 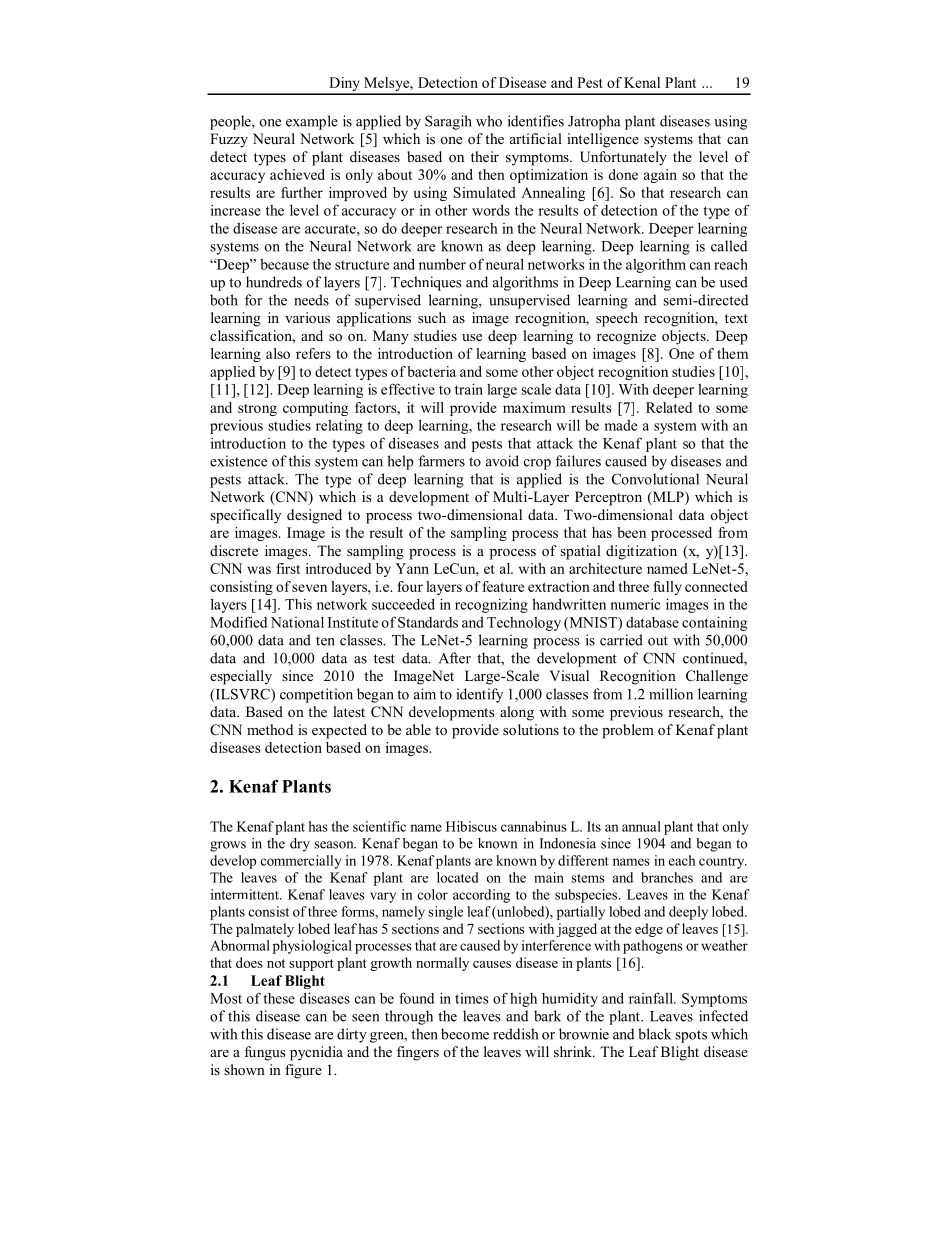 What do you see at coordinates (671, 694) in the page?
I see `million` at bounding box center [671, 694].
